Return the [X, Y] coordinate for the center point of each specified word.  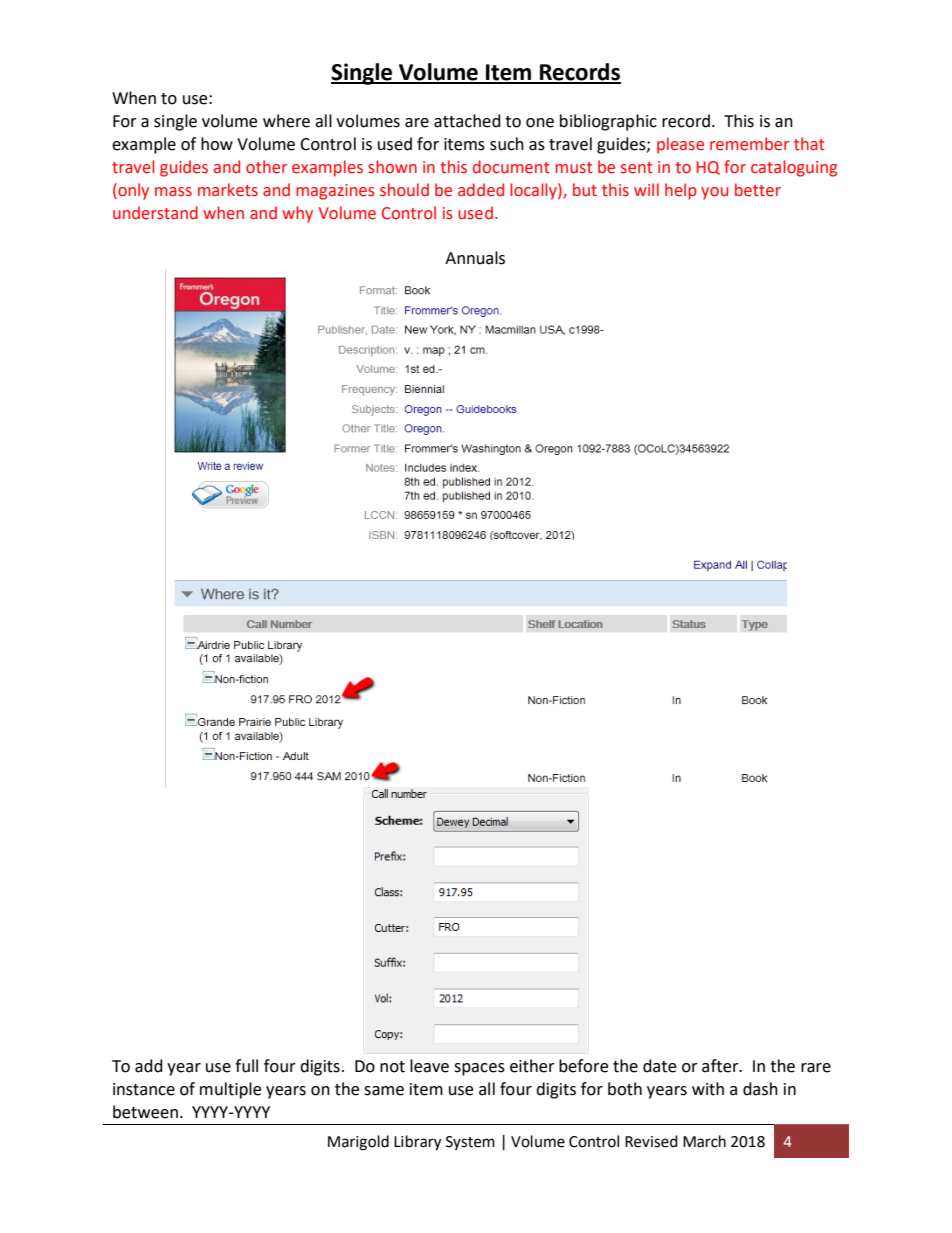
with [708, 1089]
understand [155, 213]
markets [228, 190]
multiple [230, 1090]
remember [749, 144]
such [507, 144]
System [470, 1143]
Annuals [475, 258]
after [721, 1066]
